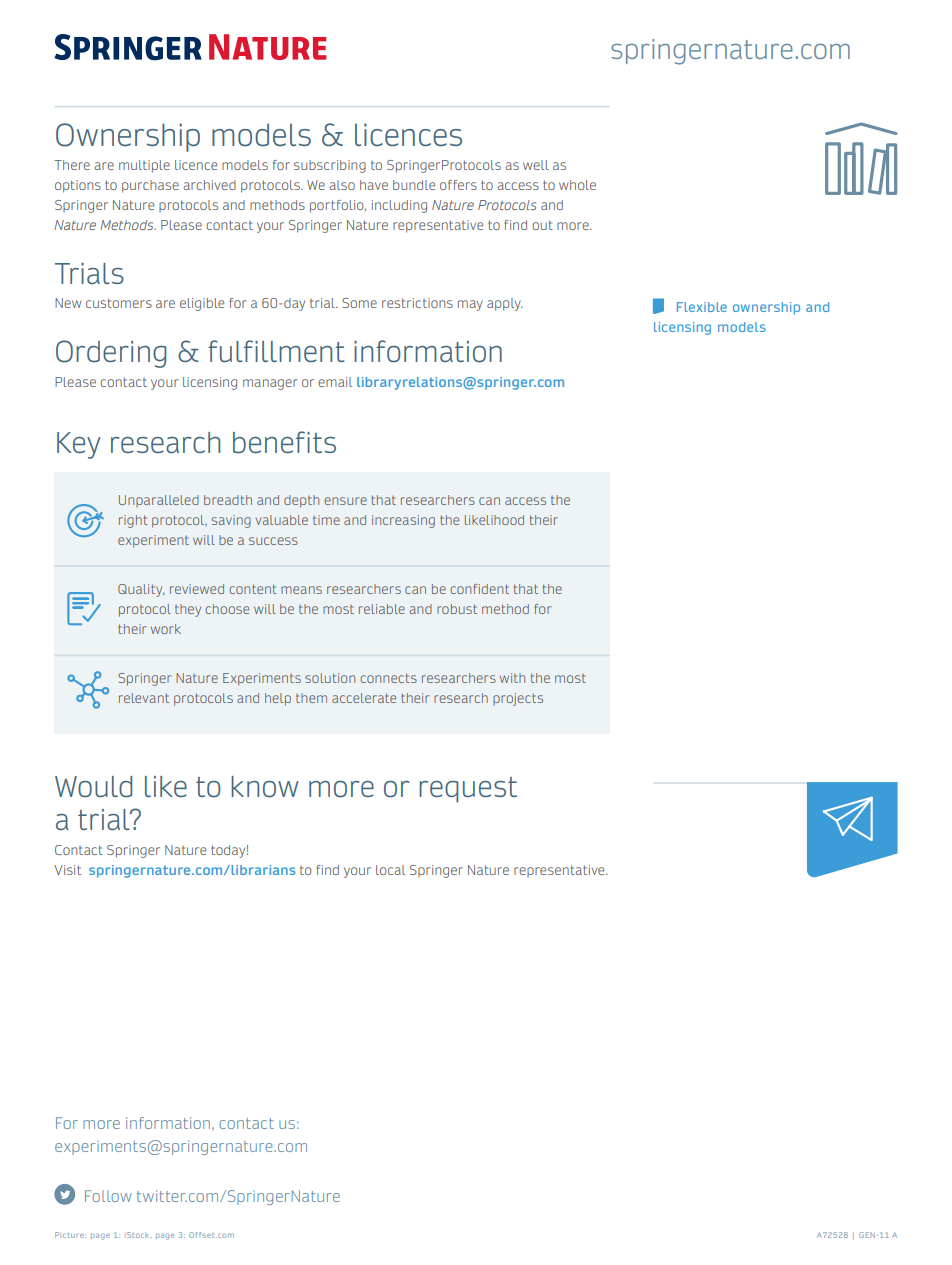 The image size is (952, 1265). Describe the element at coordinates (108, 1196) in the screenshot. I see `Follow` at that location.
